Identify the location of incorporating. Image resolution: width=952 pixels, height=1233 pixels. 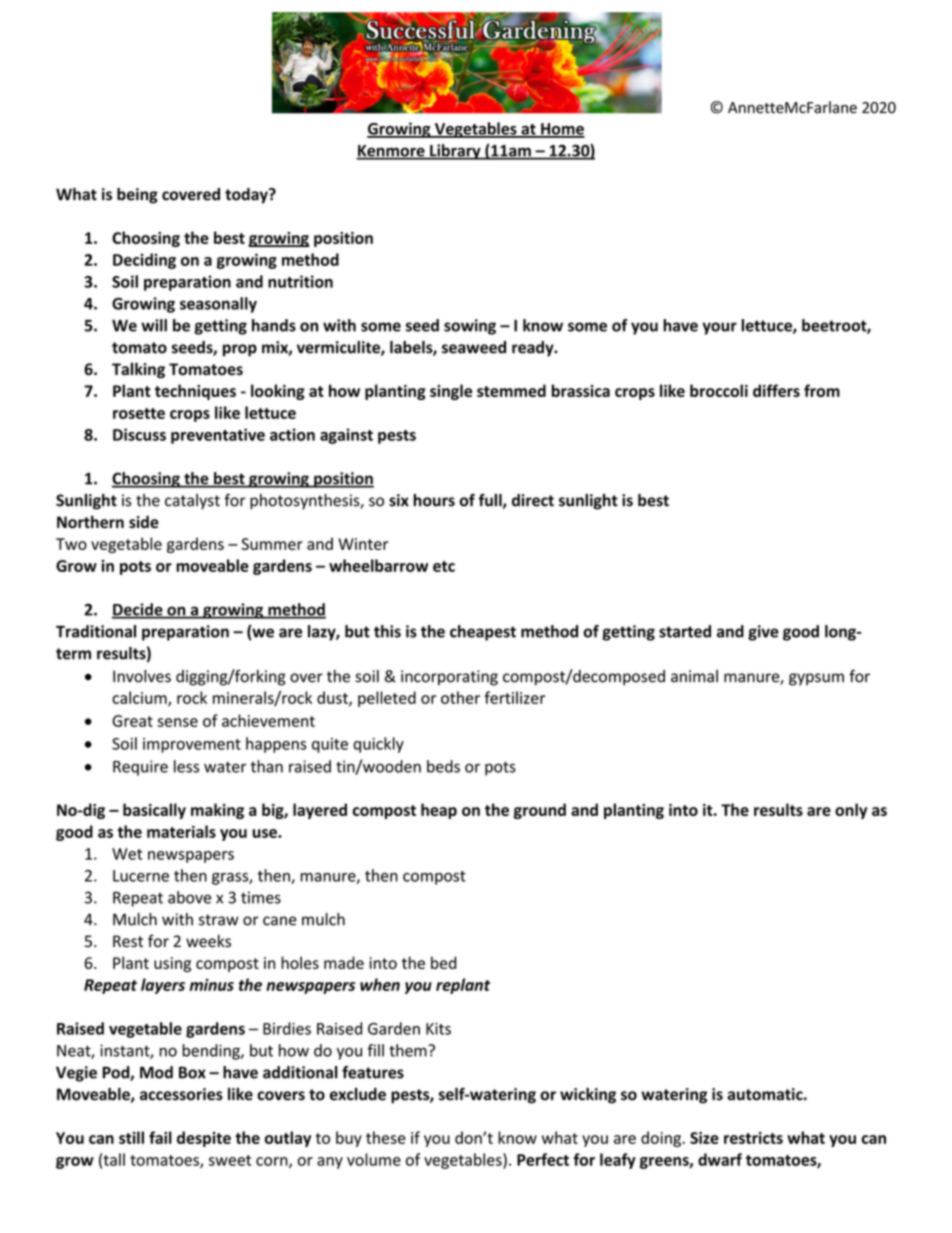
(449, 678).
